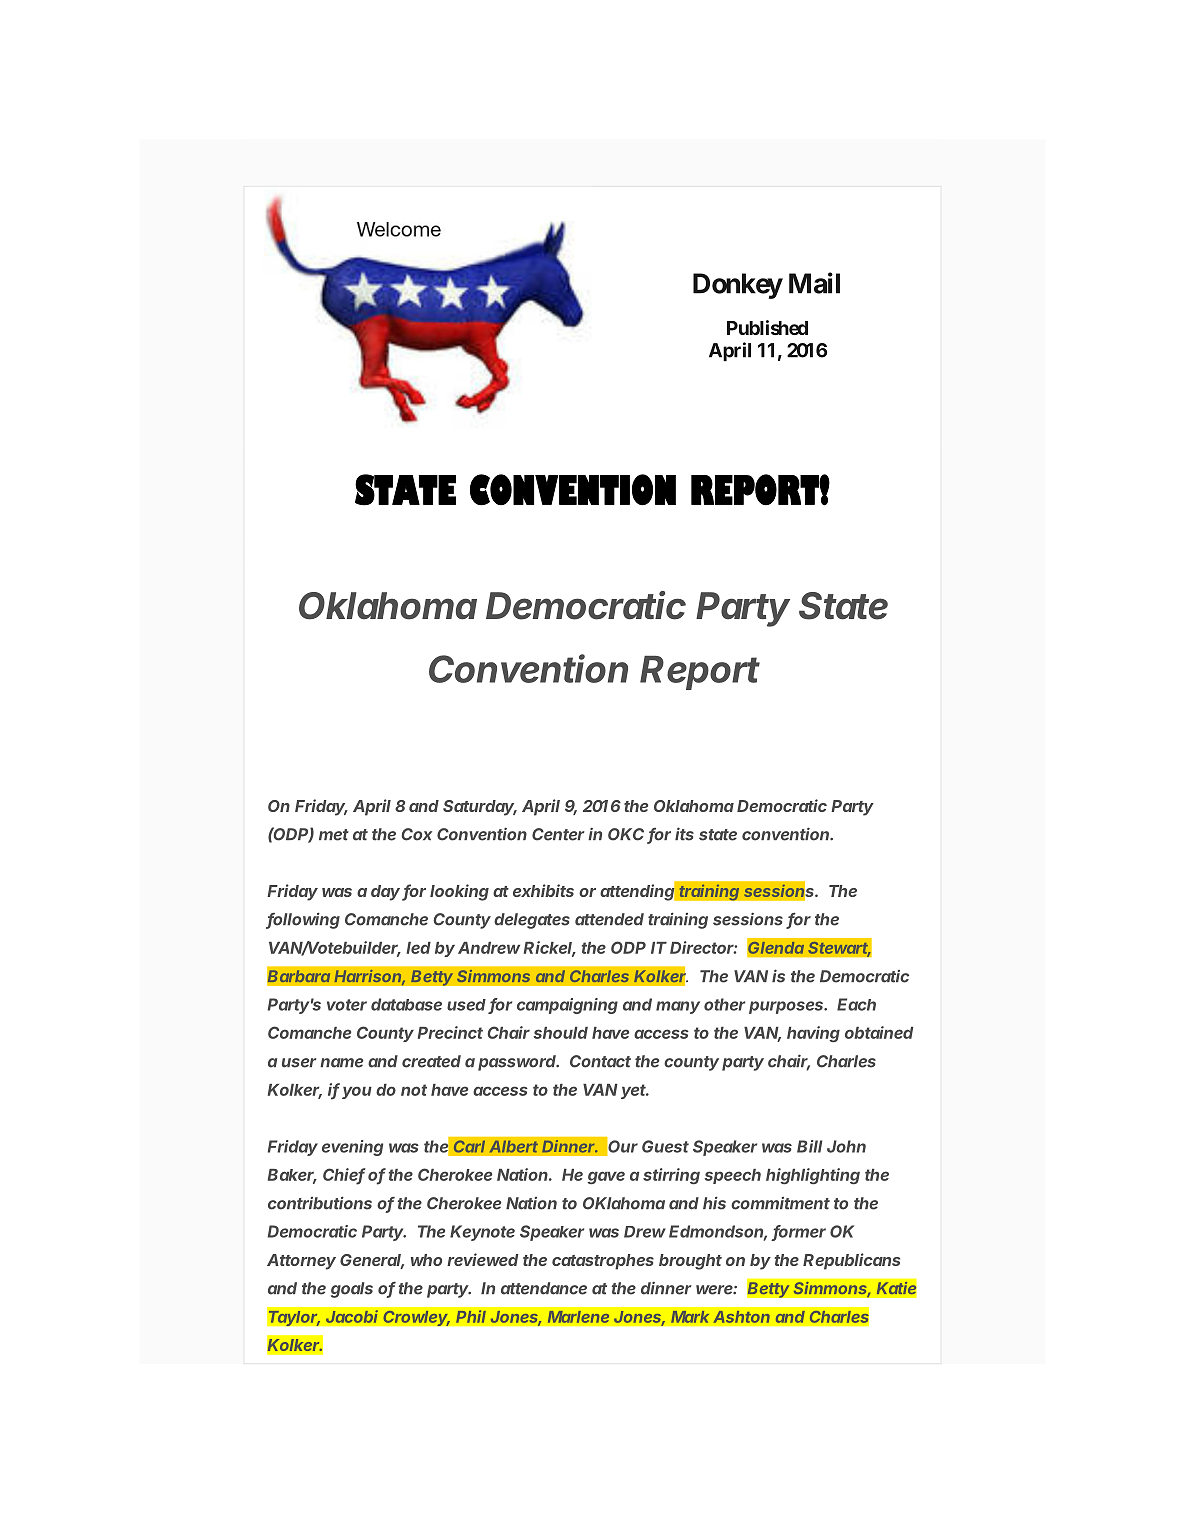  What do you see at coordinates (603, 1262) in the screenshot?
I see `catastrophes` at bounding box center [603, 1262].
